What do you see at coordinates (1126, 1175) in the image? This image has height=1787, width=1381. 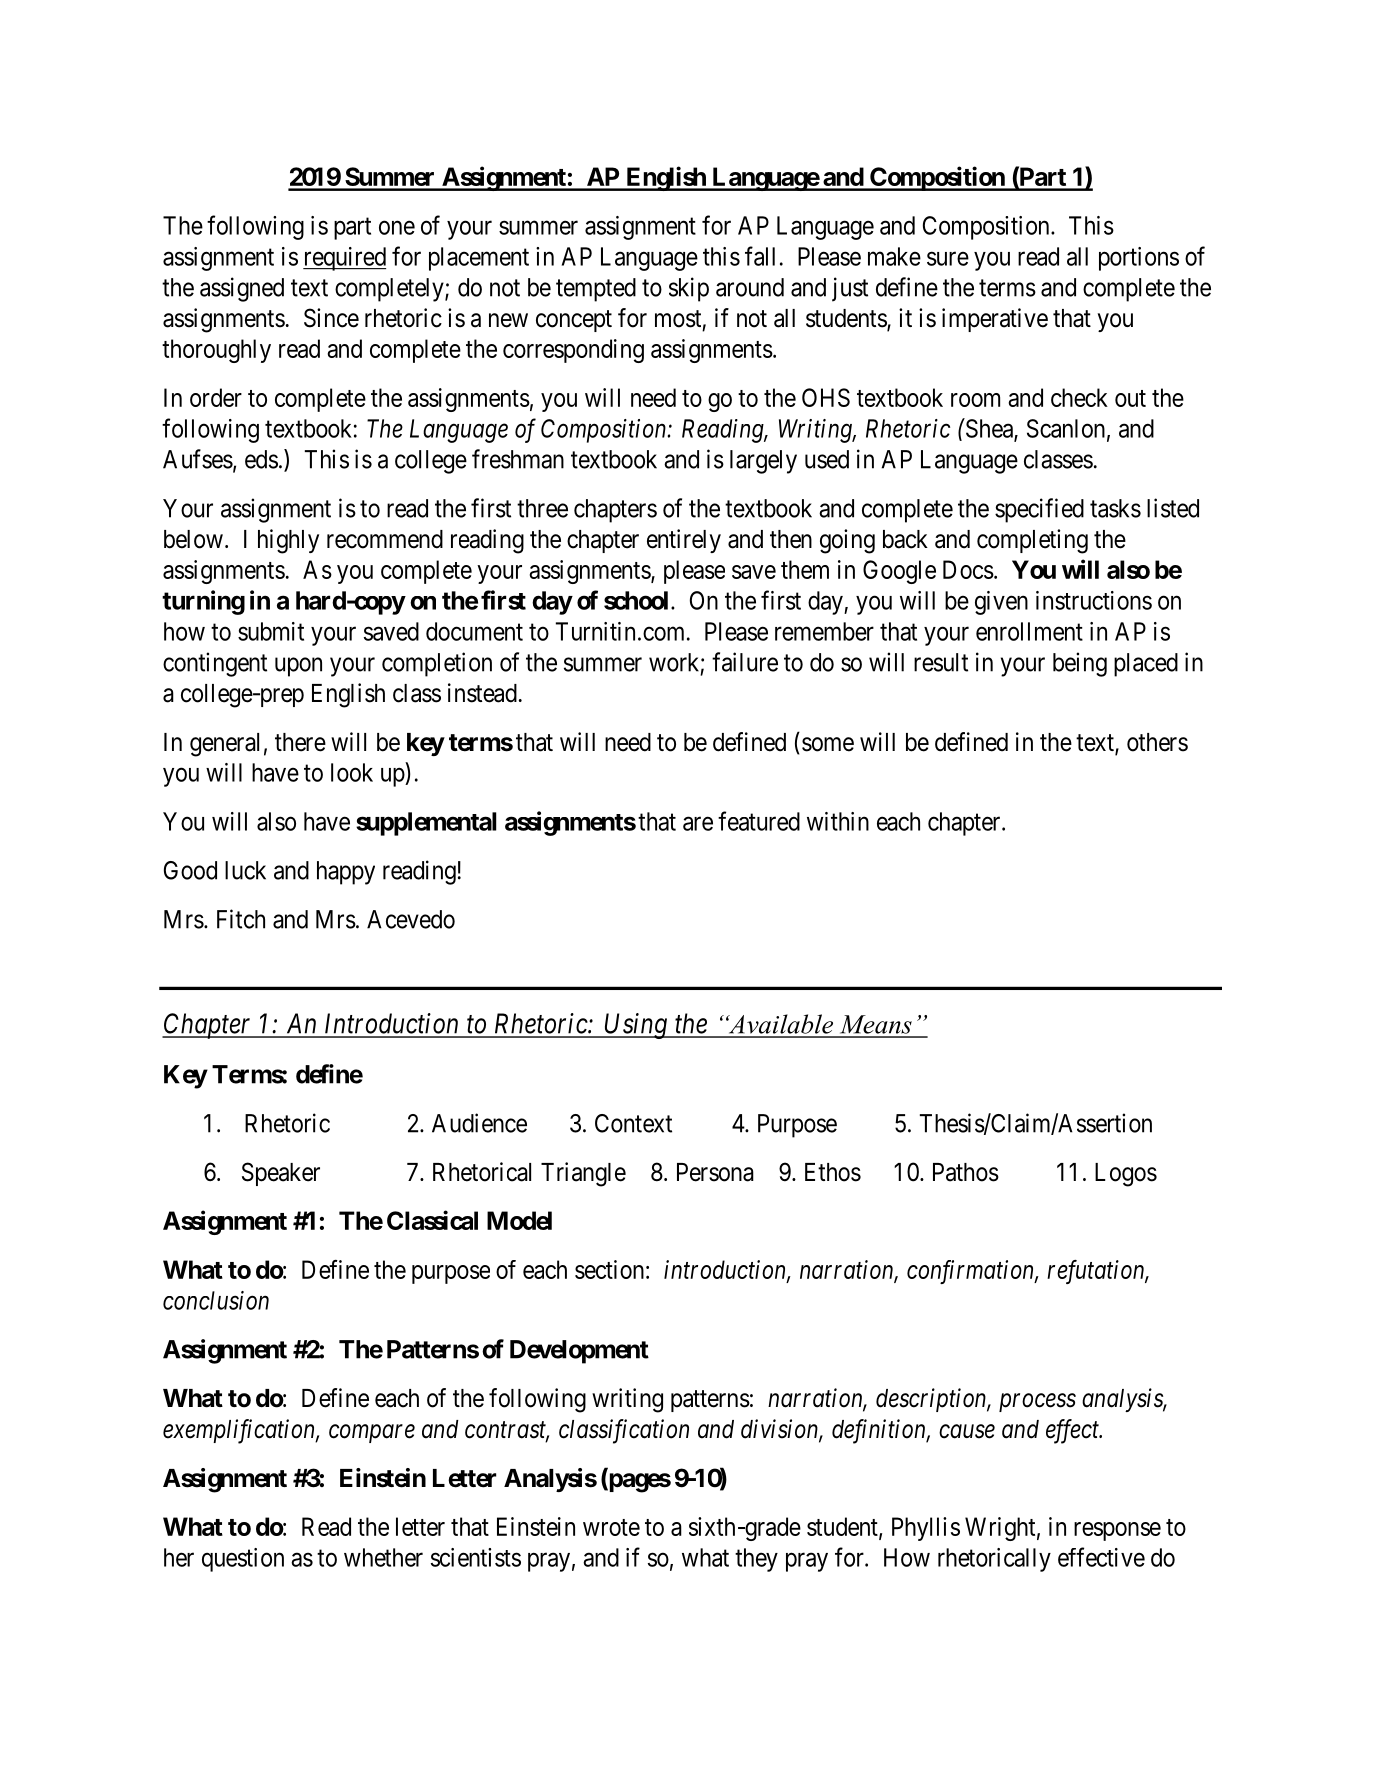 I see `Logos` at bounding box center [1126, 1175].
